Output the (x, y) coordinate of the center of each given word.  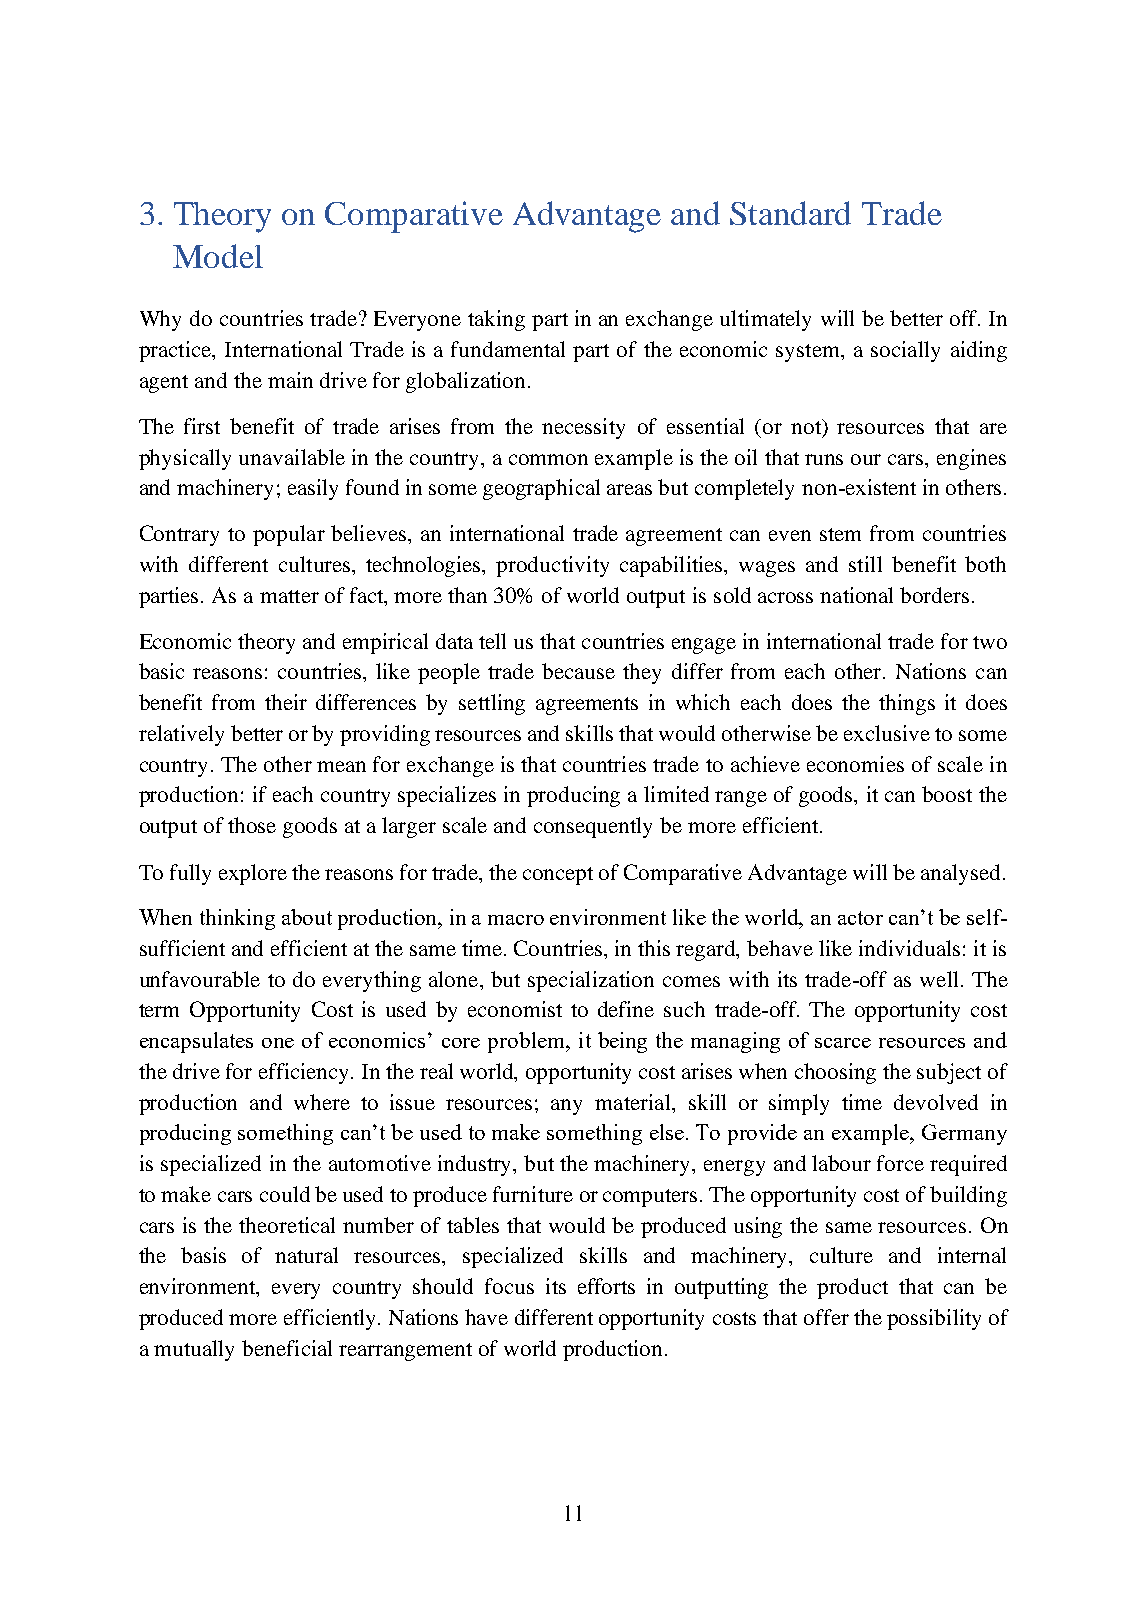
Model (218, 256)
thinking (237, 919)
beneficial (287, 1348)
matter (289, 596)
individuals (909, 948)
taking (496, 320)
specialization (591, 981)
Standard (790, 213)
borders (934, 595)
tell (492, 641)
